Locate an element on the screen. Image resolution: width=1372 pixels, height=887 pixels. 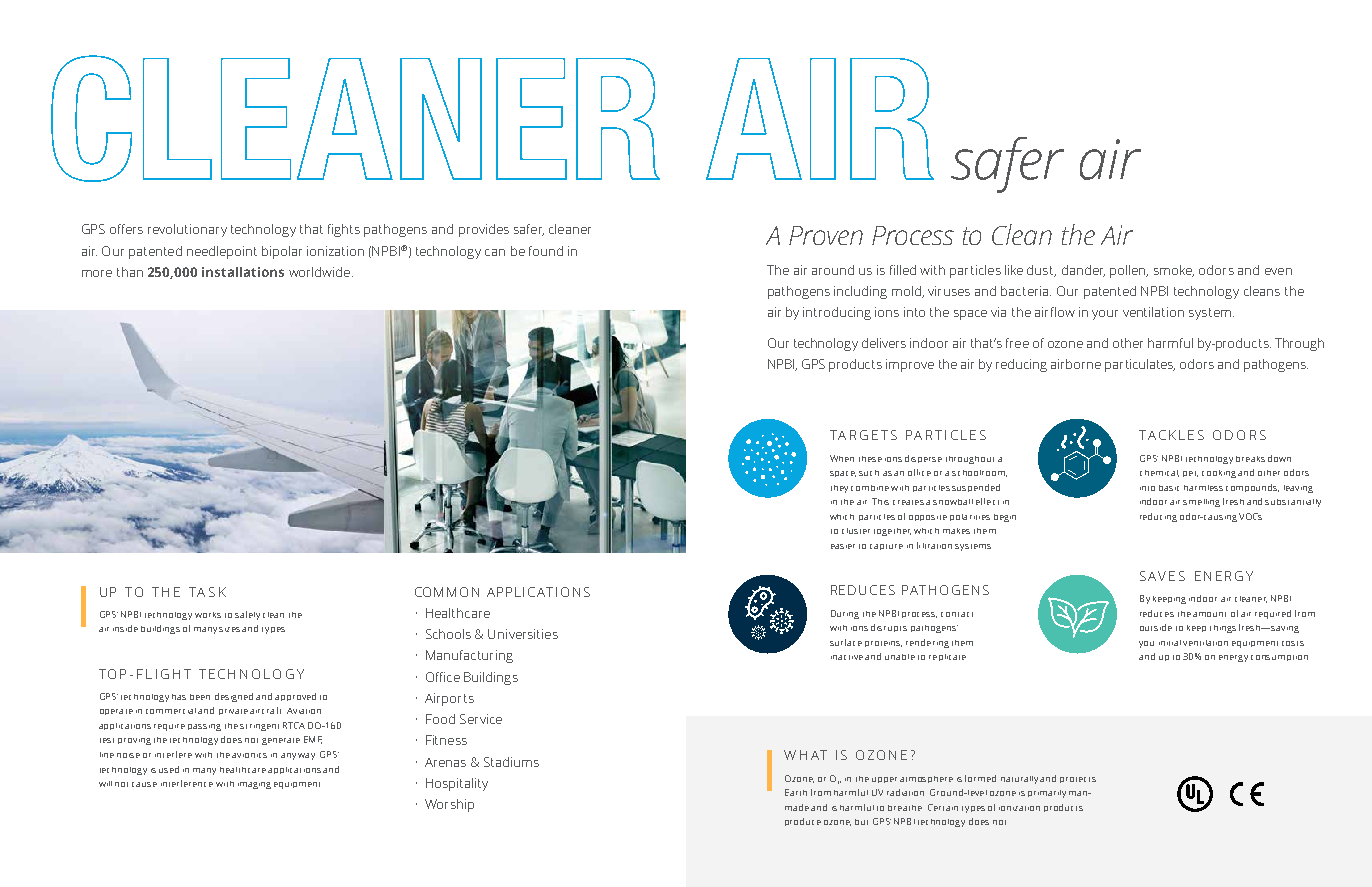
chemical is located at coordinates (1159, 473).
